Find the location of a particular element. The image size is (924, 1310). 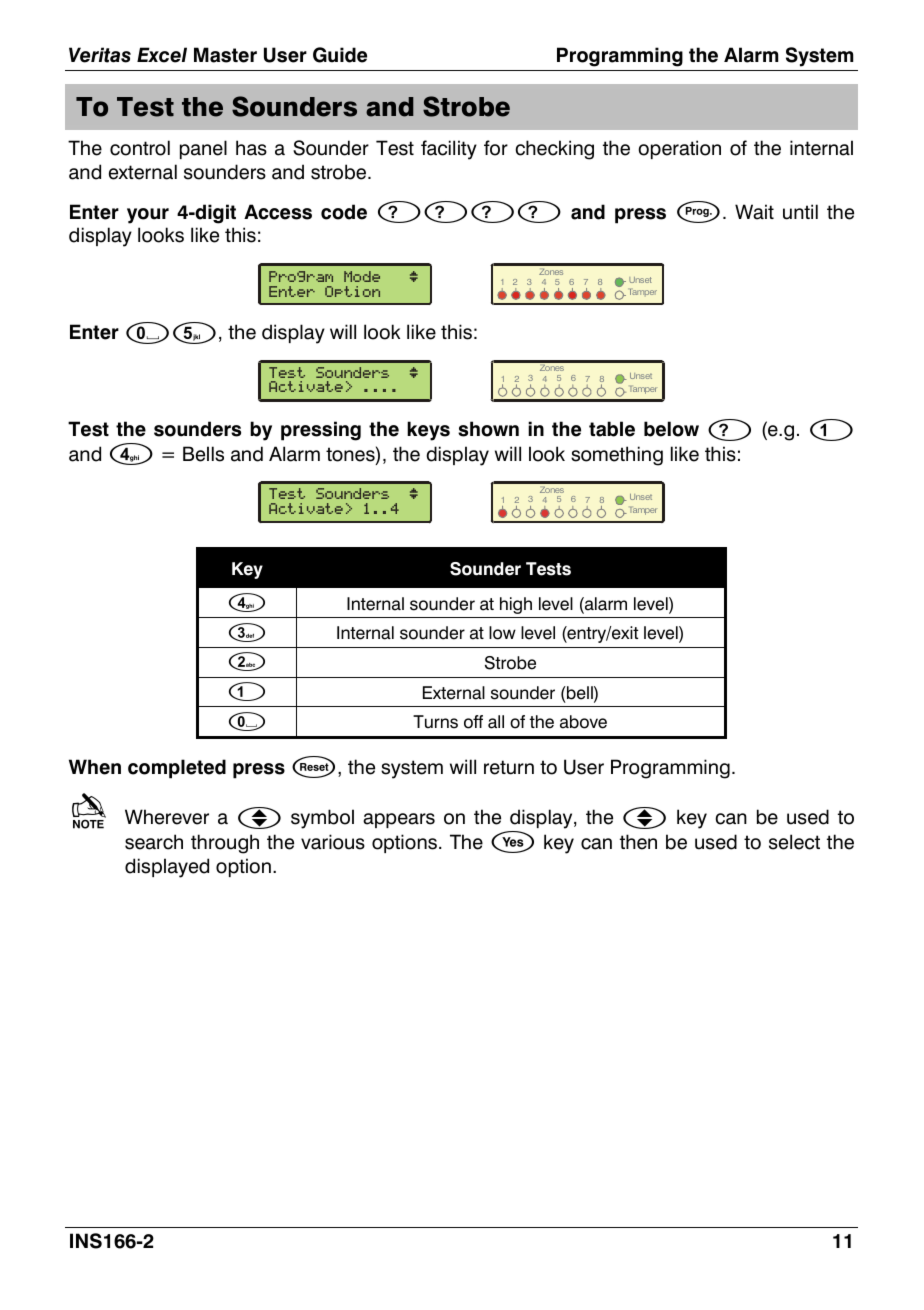

shown is located at coordinates (488, 429).
